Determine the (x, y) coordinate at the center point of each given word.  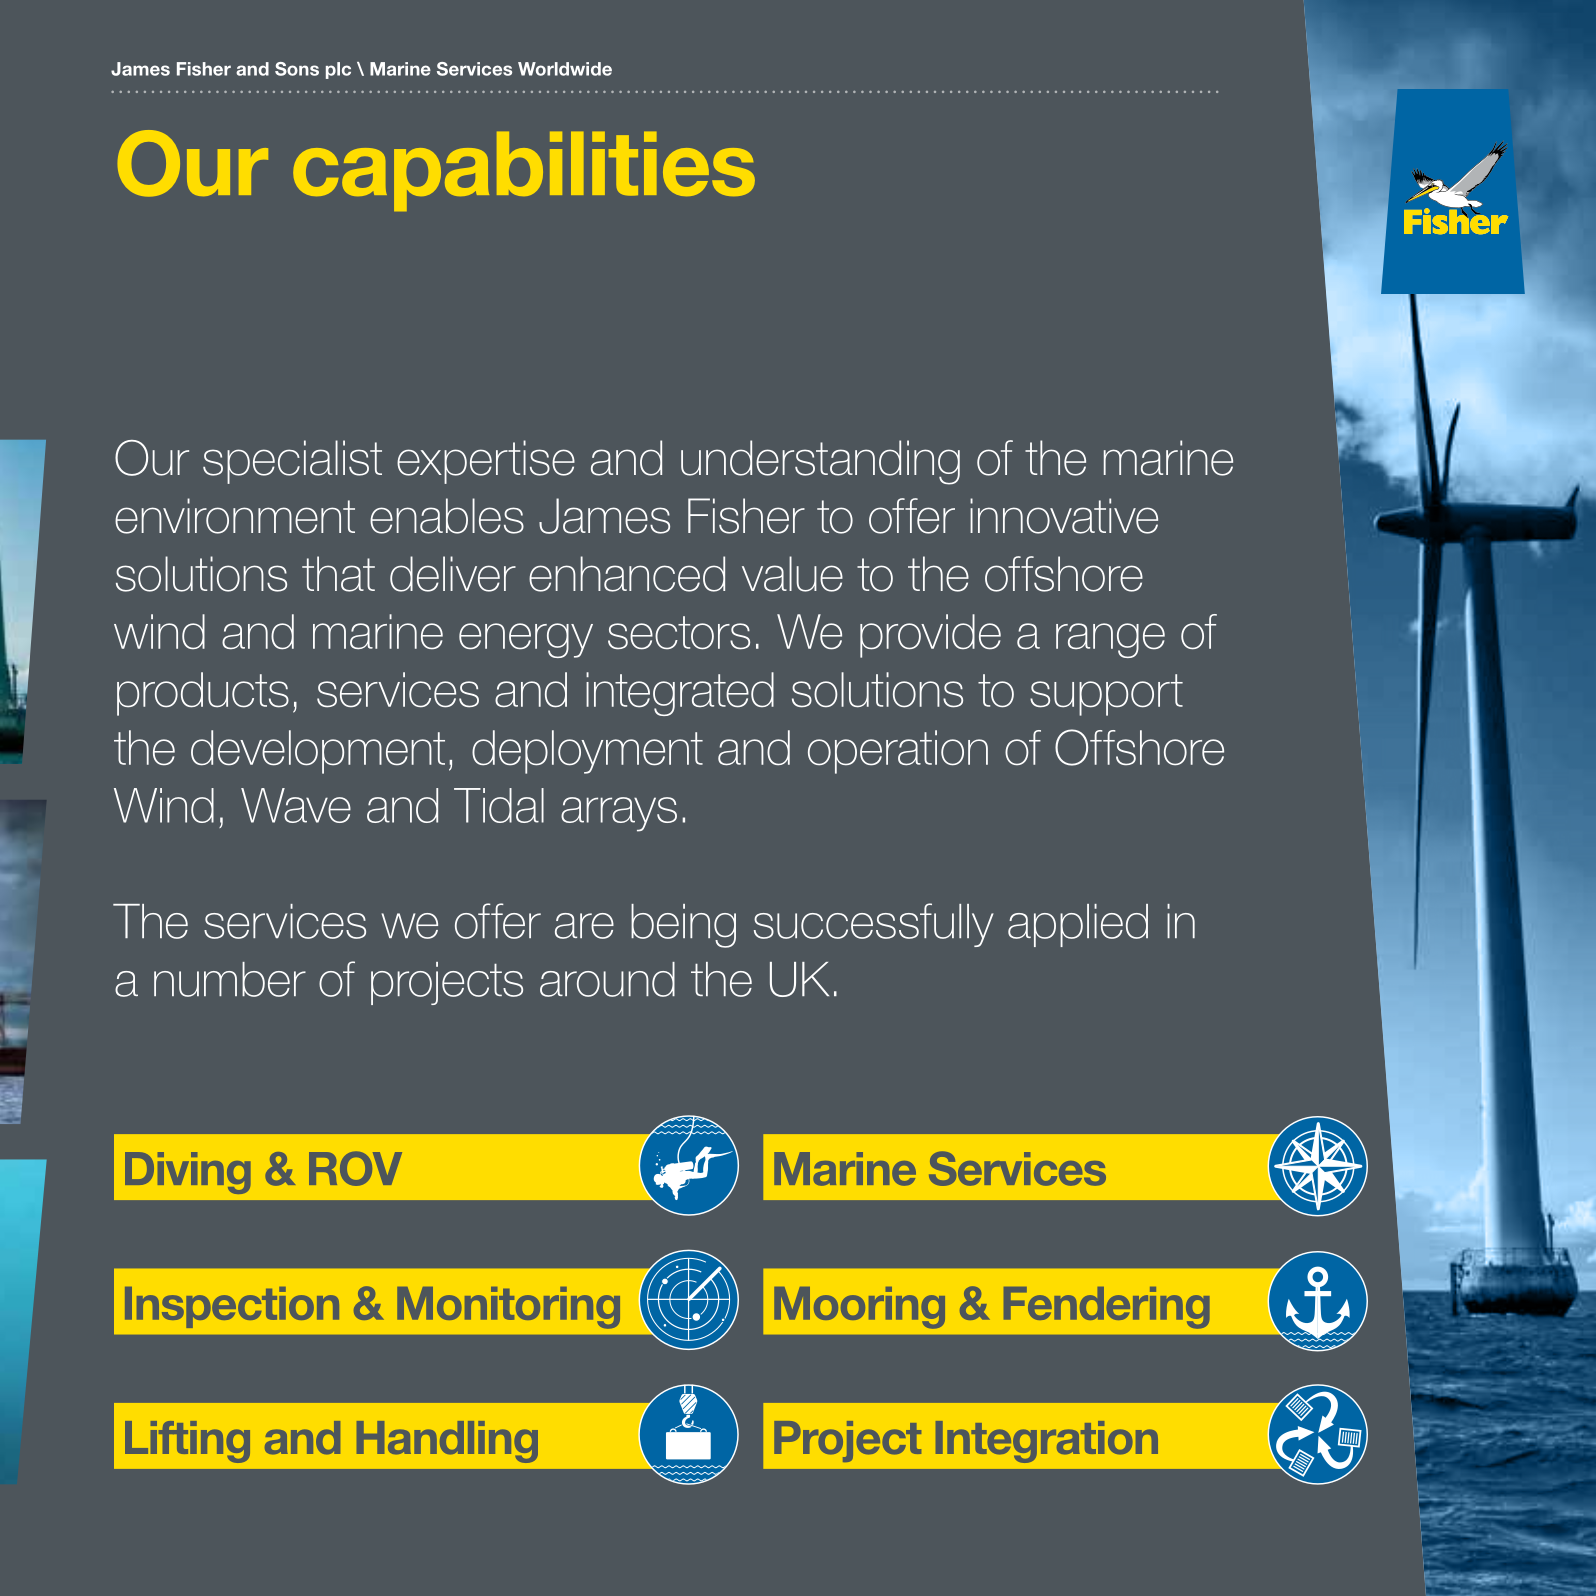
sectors (679, 633)
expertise (486, 462)
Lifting (187, 1442)
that (338, 574)
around (607, 979)
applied (1078, 925)
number (230, 979)
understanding (820, 462)
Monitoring (508, 1308)
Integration (1047, 1442)
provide (930, 636)
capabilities (524, 171)
